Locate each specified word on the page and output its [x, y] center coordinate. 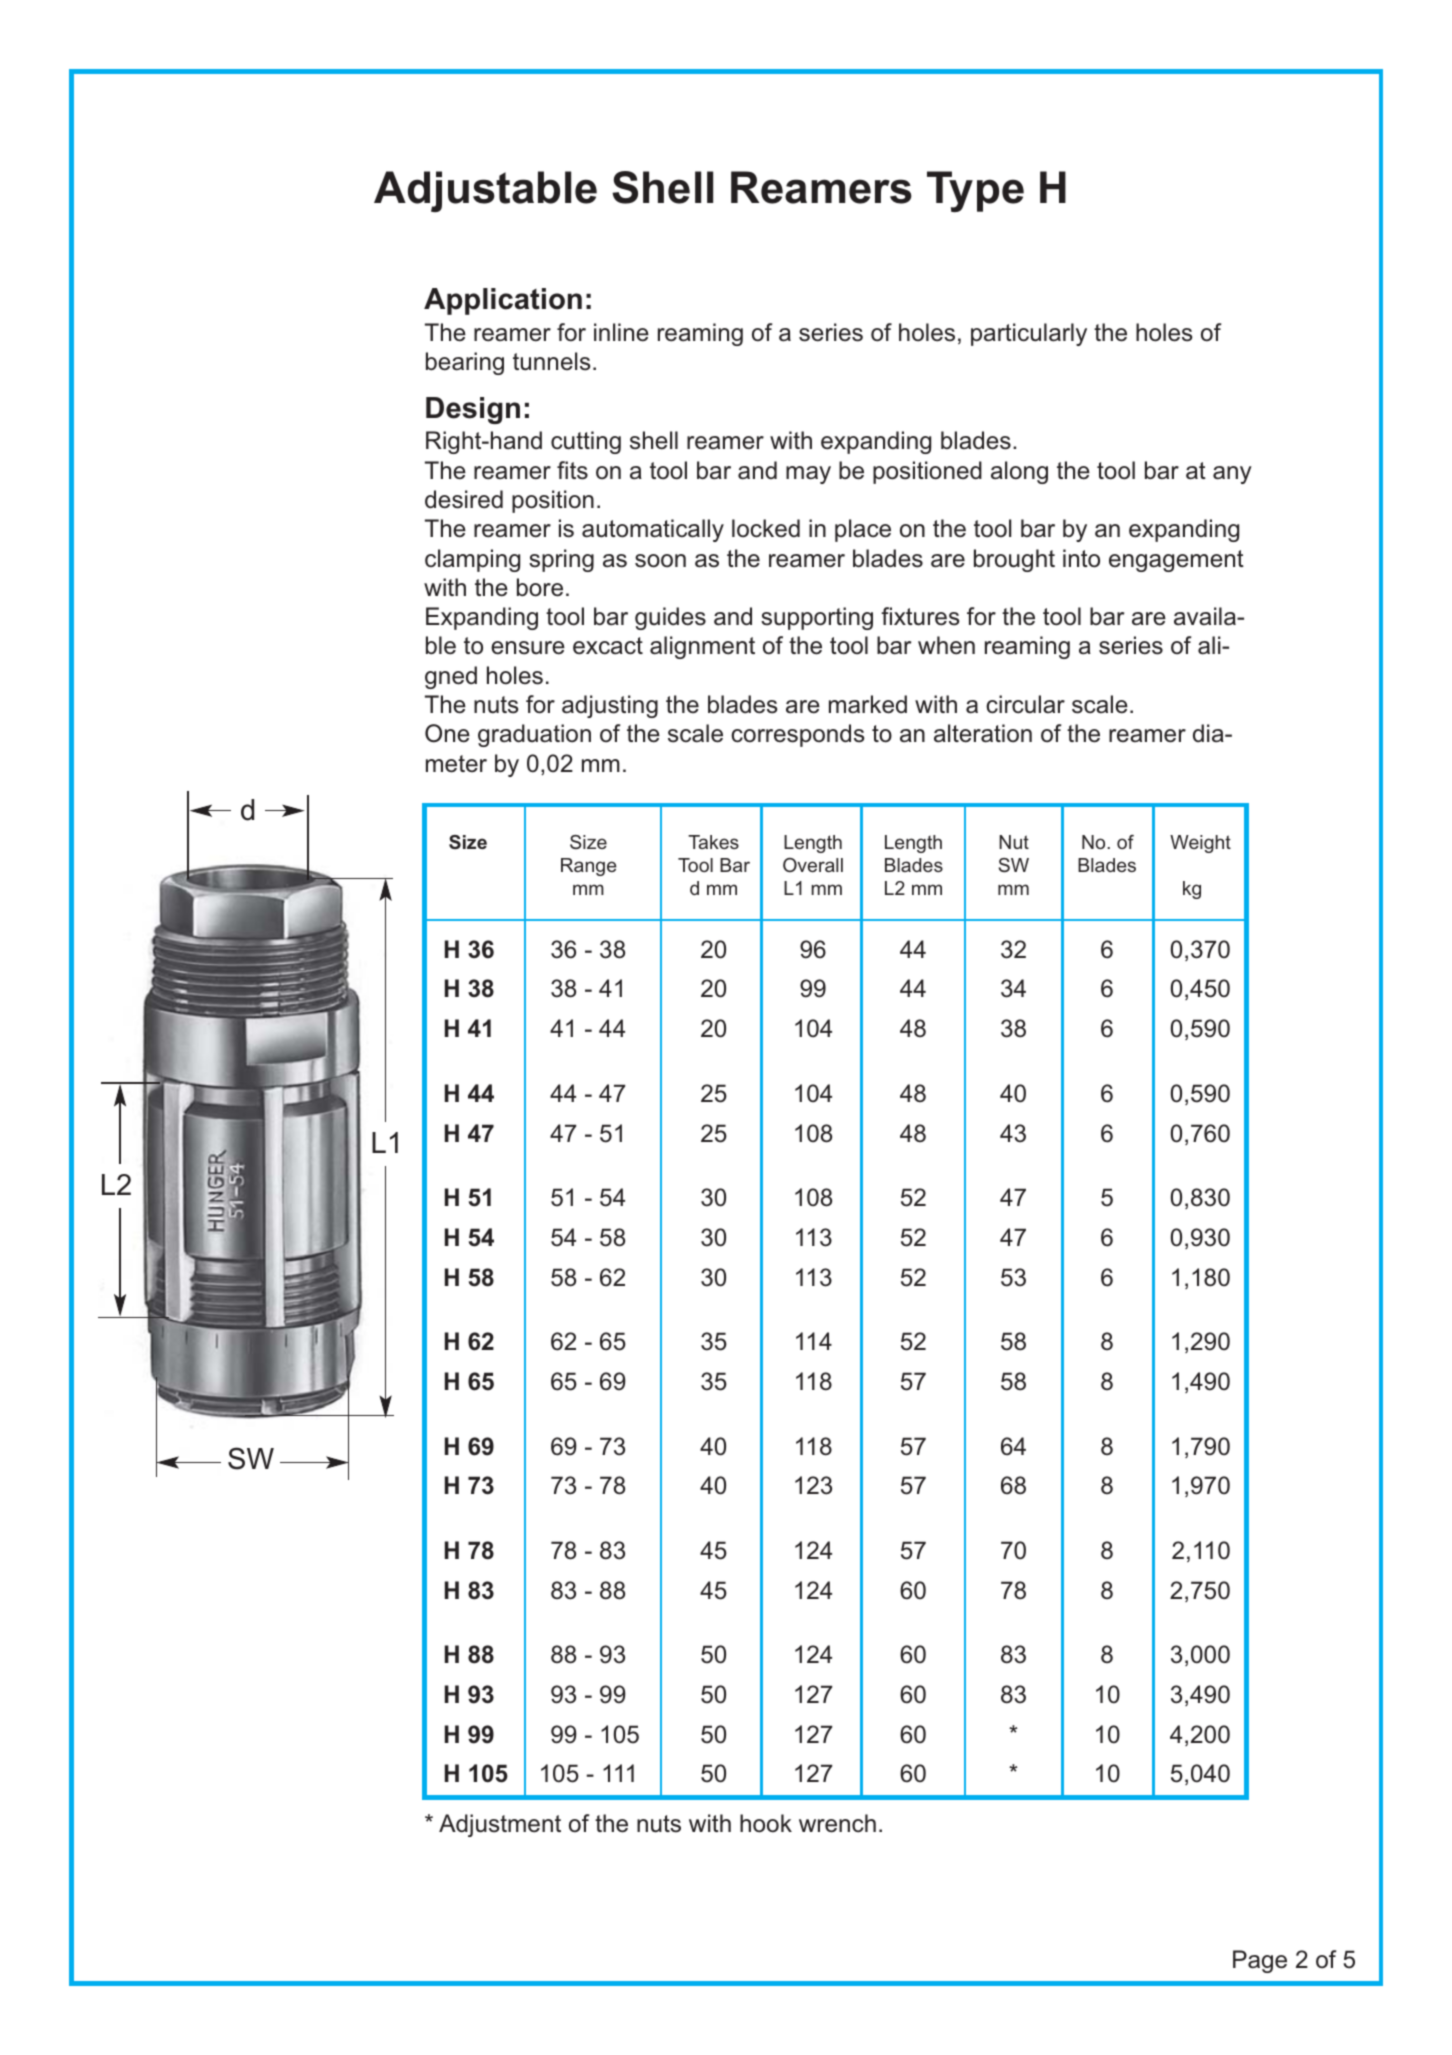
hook [766, 1823]
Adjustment [500, 1825]
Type [975, 191]
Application [503, 301]
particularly [1029, 334]
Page [1260, 1961]
